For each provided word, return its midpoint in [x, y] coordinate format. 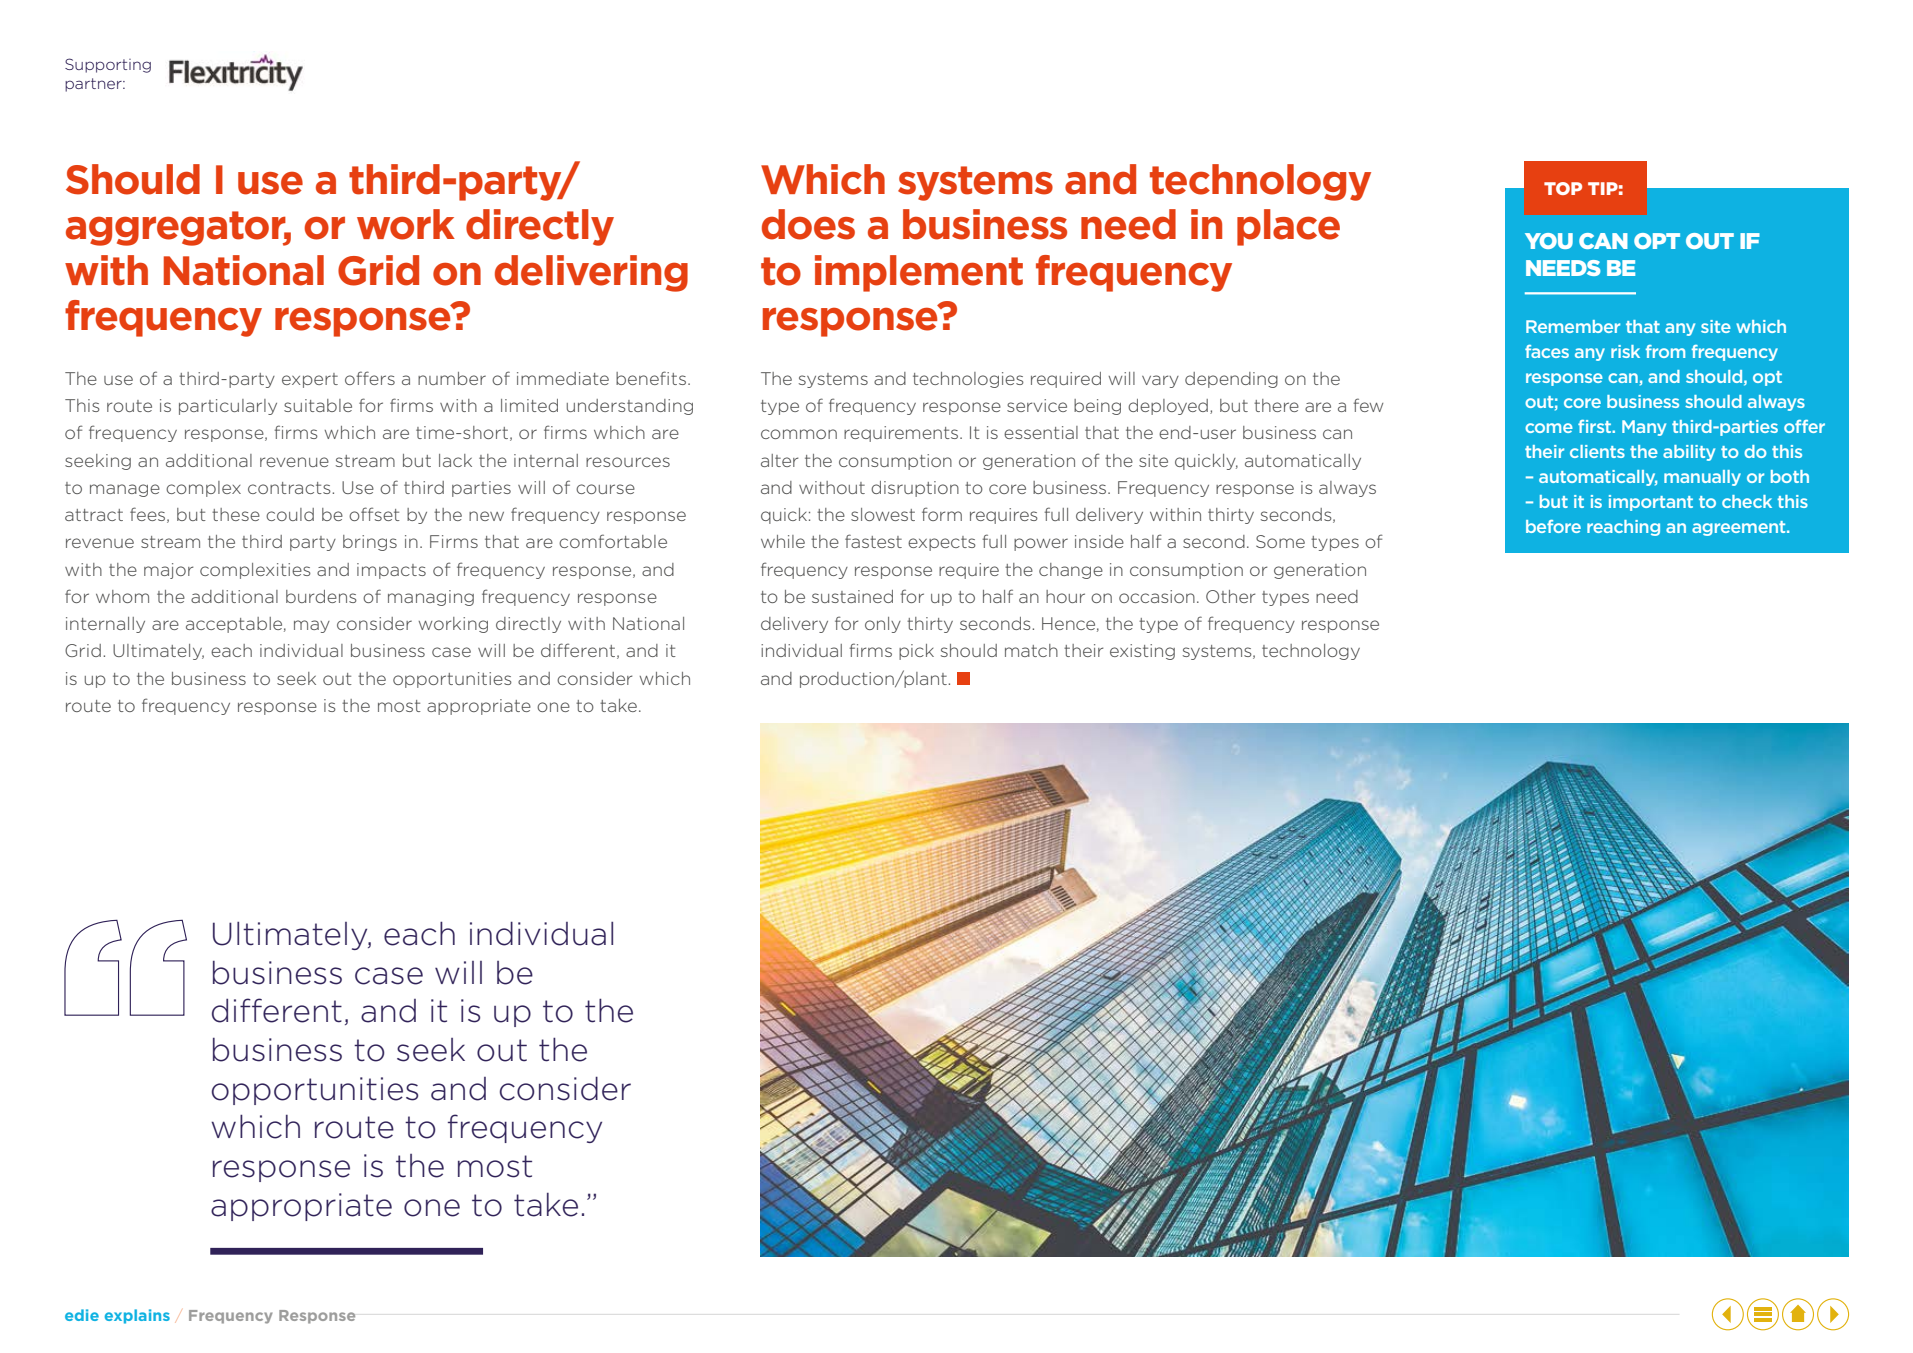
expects [942, 543]
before [1553, 526]
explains [137, 1316]
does [808, 224]
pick [916, 652]
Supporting [108, 65]
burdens [321, 596]
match [1031, 650]
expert [310, 380]
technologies [968, 380]
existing [1142, 652]
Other [1230, 596]
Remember [1573, 326]
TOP [1563, 188]
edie [82, 1315]
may [312, 626]
